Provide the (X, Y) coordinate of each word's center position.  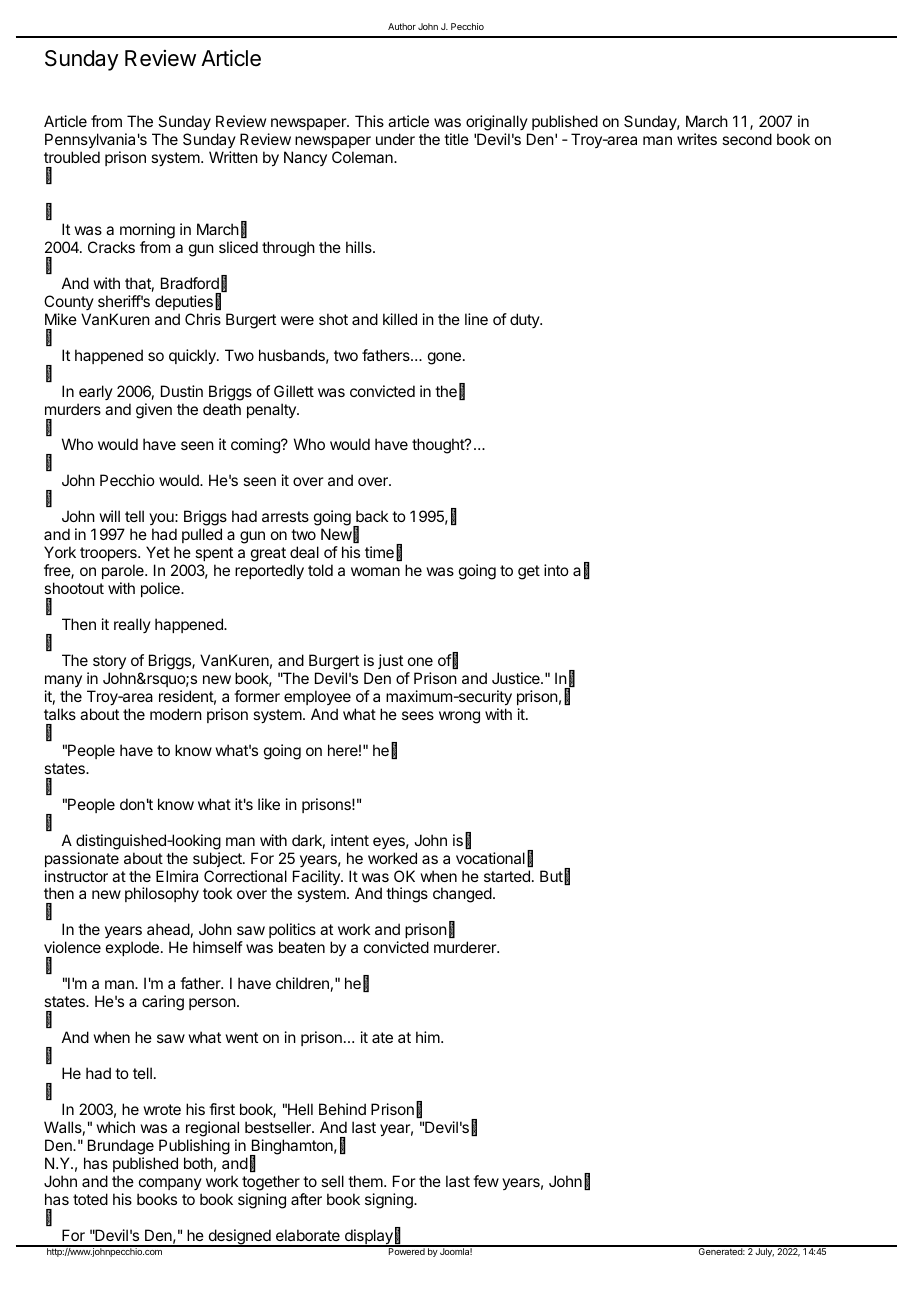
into (556, 570)
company (170, 1184)
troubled (72, 157)
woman (375, 571)
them (366, 1181)
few (486, 1181)
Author (402, 26)
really (132, 625)
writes (697, 139)
